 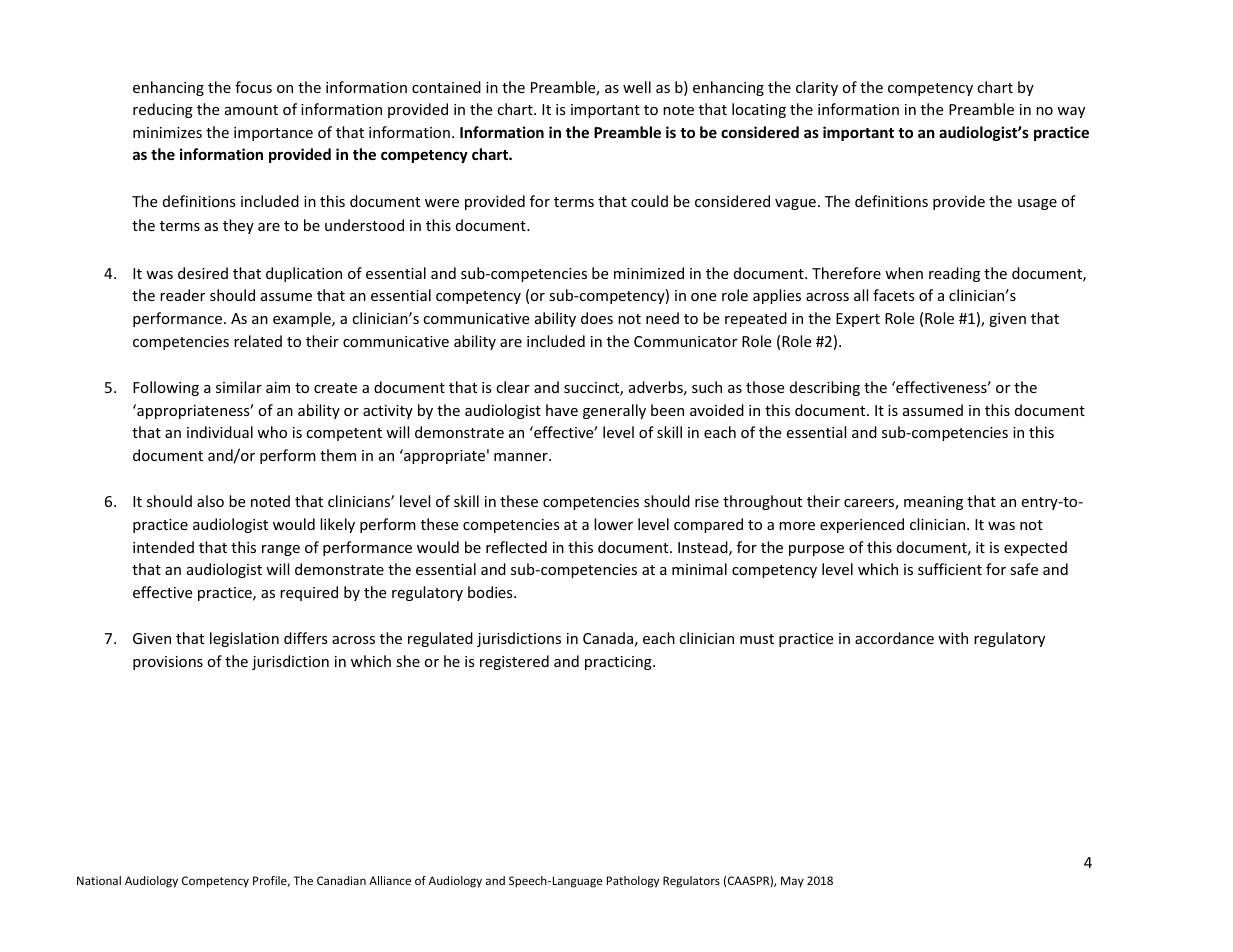 What do you see at coordinates (99, 880) in the image?
I see `National` at bounding box center [99, 880].
